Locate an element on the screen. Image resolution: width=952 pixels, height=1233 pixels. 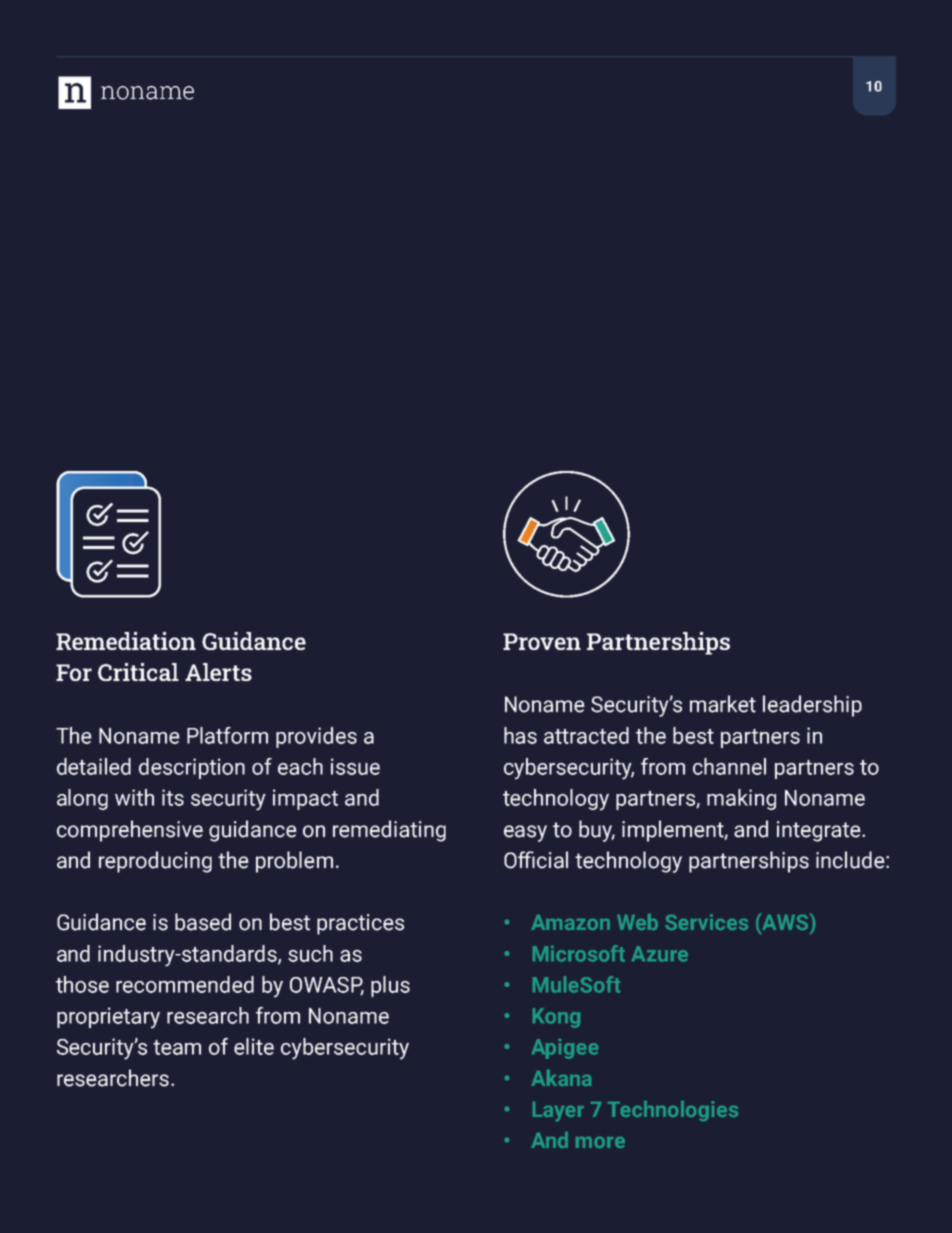
reproducing is located at coordinates (155, 862).
